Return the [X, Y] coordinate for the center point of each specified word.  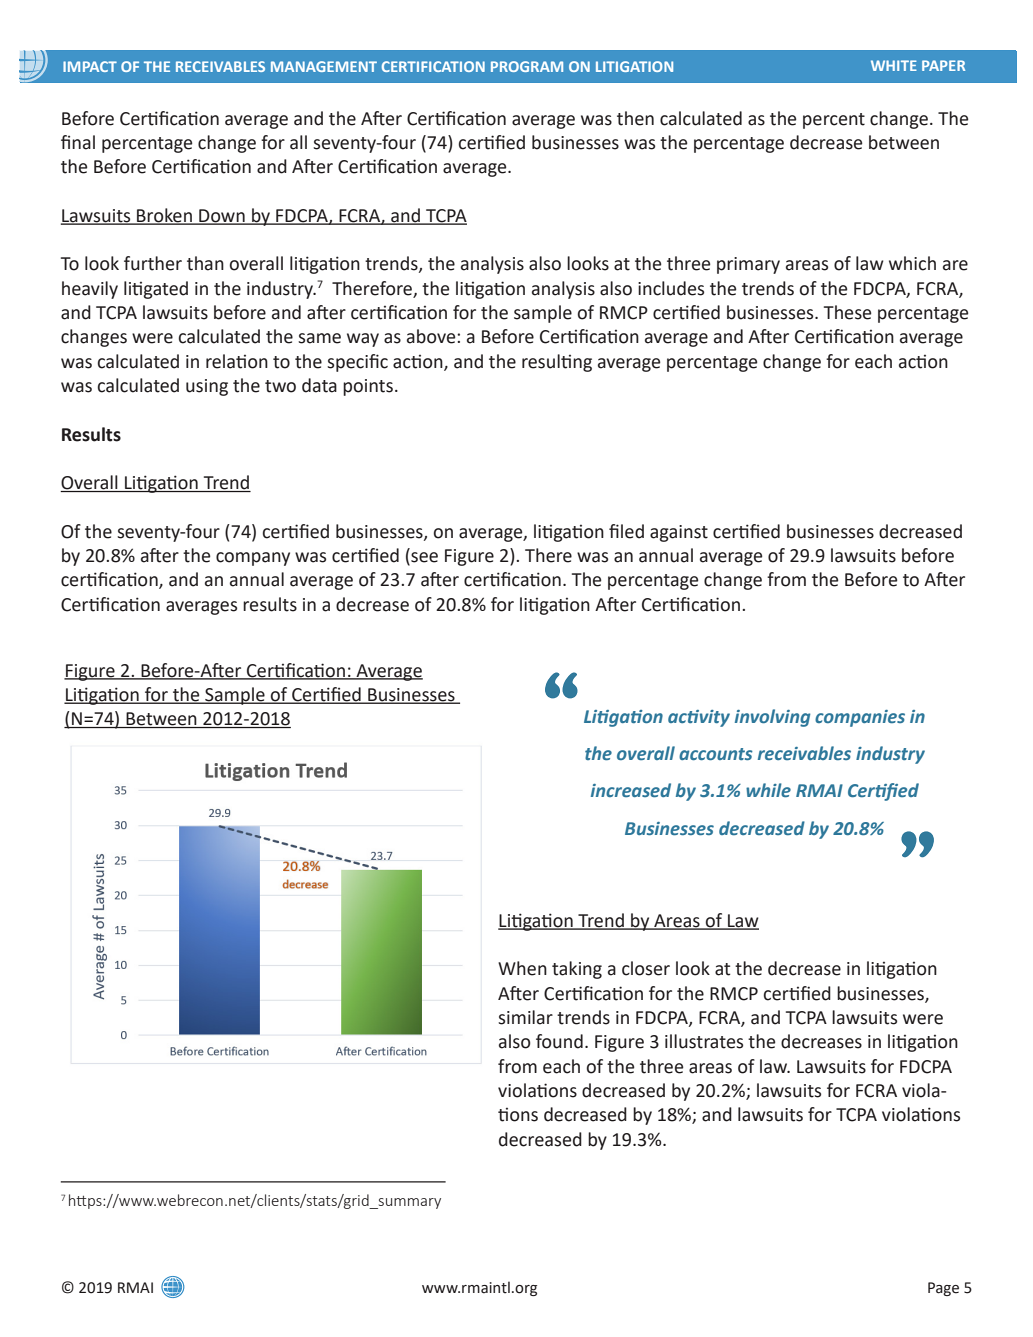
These [848, 312]
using [207, 387]
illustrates [704, 1041]
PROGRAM [527, 66]
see [423, 558]
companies [860, 718]
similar [525, 1017]
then [635, 118]
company [253, 559]
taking [577, 970]
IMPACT [90, 66]
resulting [557, 363]
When [522, 968]
